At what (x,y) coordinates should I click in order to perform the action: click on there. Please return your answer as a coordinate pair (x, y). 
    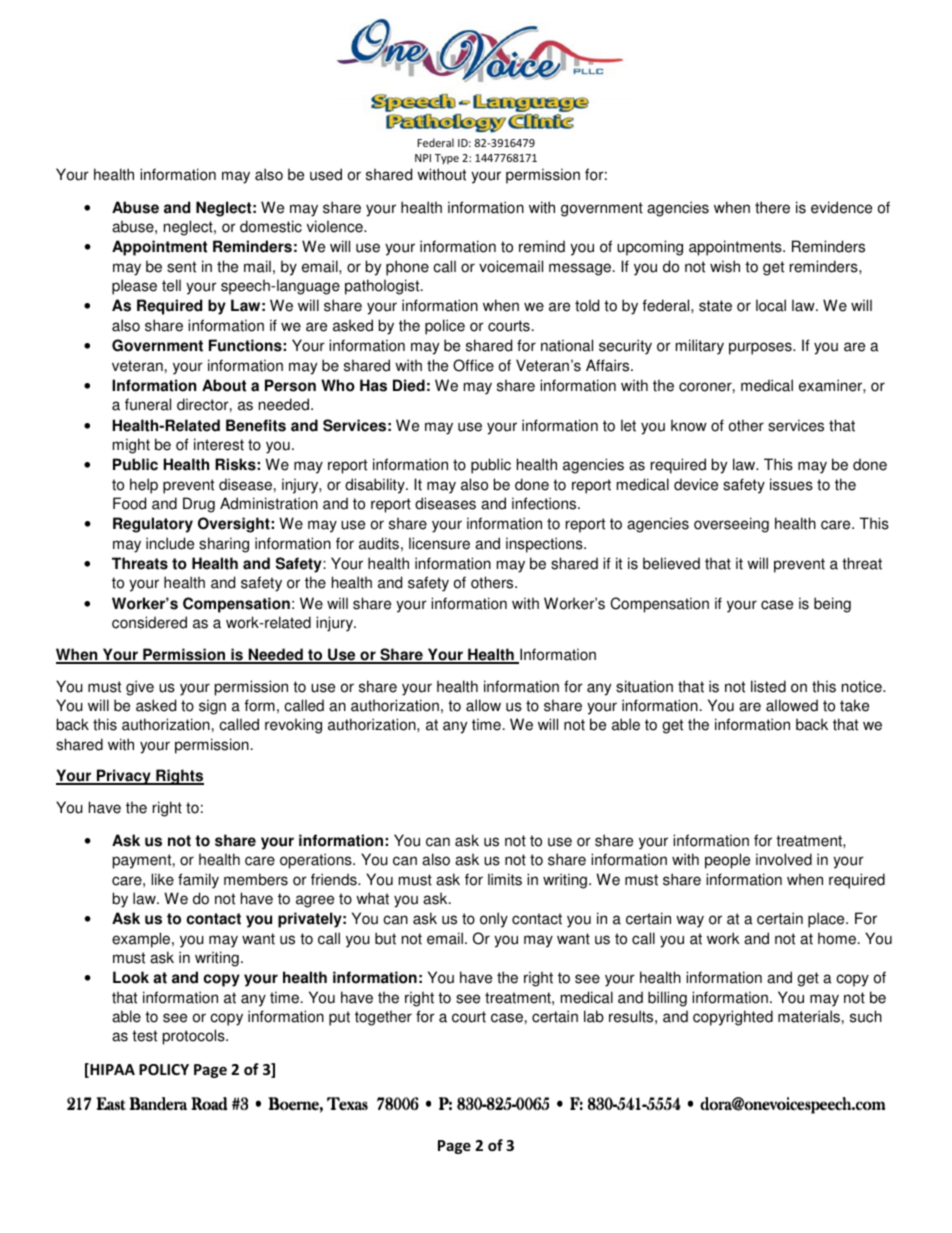
    Looking at the image, I should click on (772, 207).
